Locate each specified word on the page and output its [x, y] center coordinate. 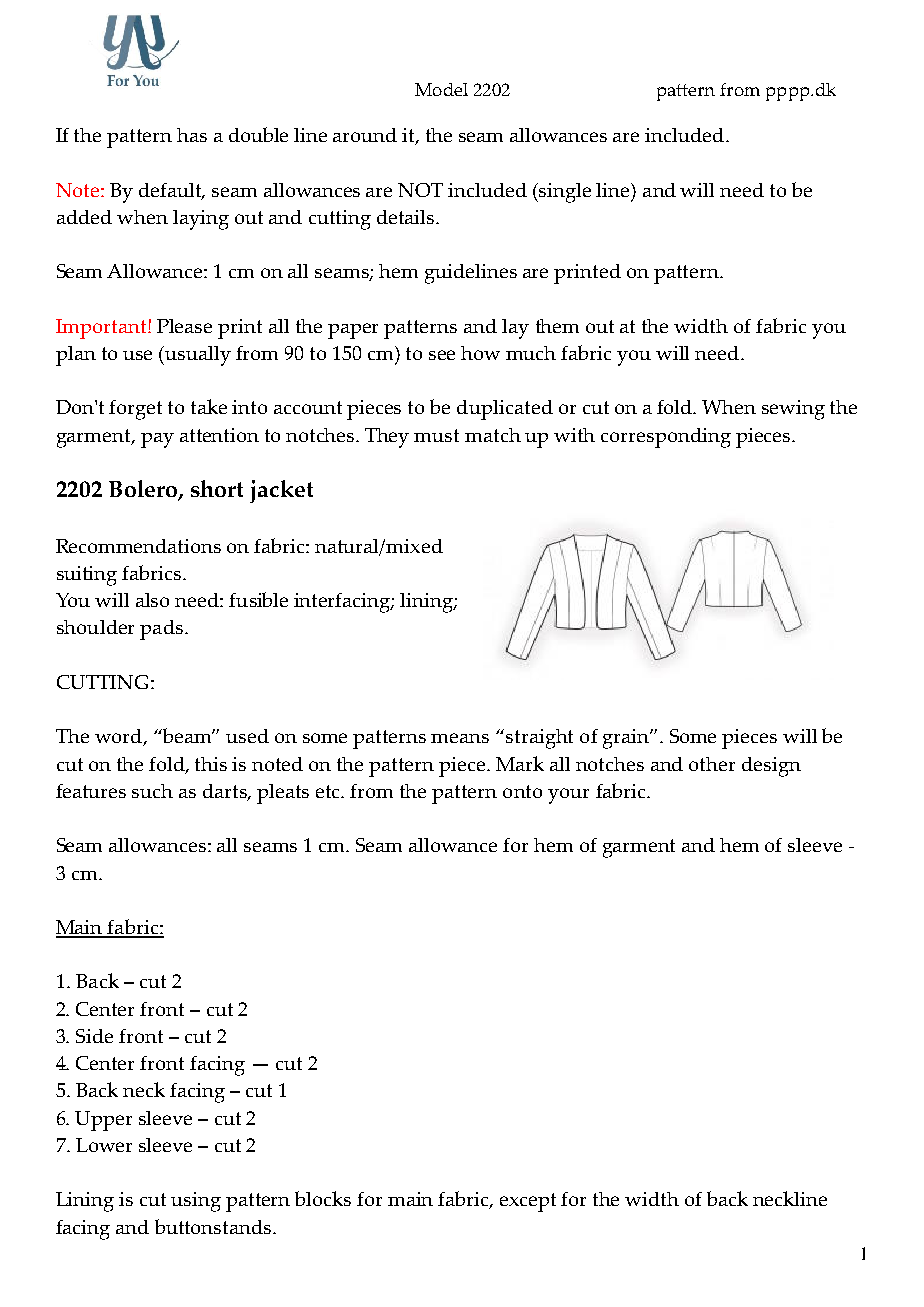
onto [522, 791]
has [192, 135]
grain [627, 739]
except [528, 1202]
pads [161, 630]
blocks [323, 1198]
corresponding [666, 438]
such [152, 791]
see [442, 355]
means [460, 738]
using [196, 1202]
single [565, 193]
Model [441, 89]
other [712, 764]
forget [135, 410]
